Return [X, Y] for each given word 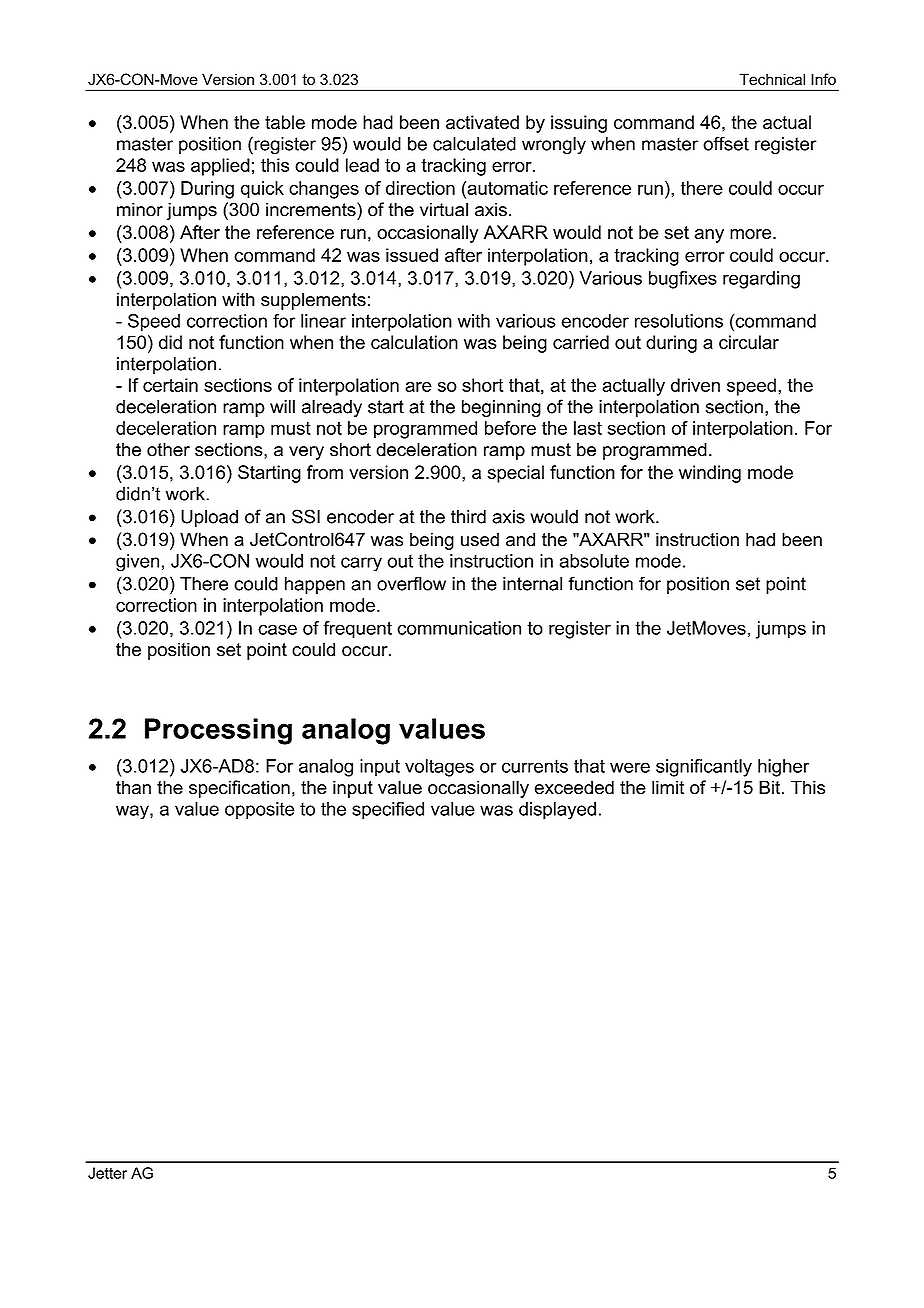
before [510, 428]
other [168, 449]
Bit [771, 787]
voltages [439, 768]
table [285, 122]
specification [239, 789]
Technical [772, 79]
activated [482, 122]
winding [710, 474]
